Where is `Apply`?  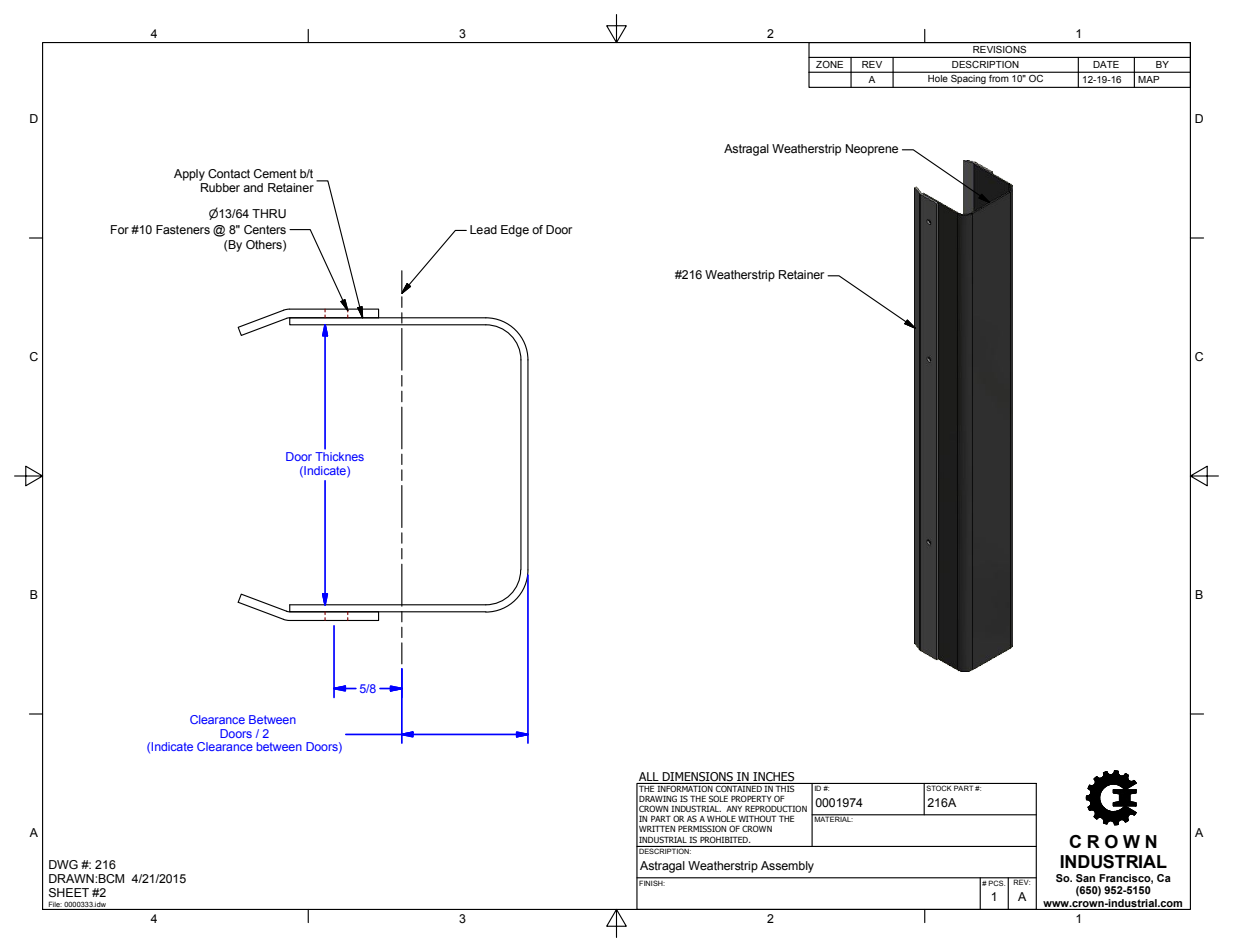
Apply is located at coordinates (189, 175).
